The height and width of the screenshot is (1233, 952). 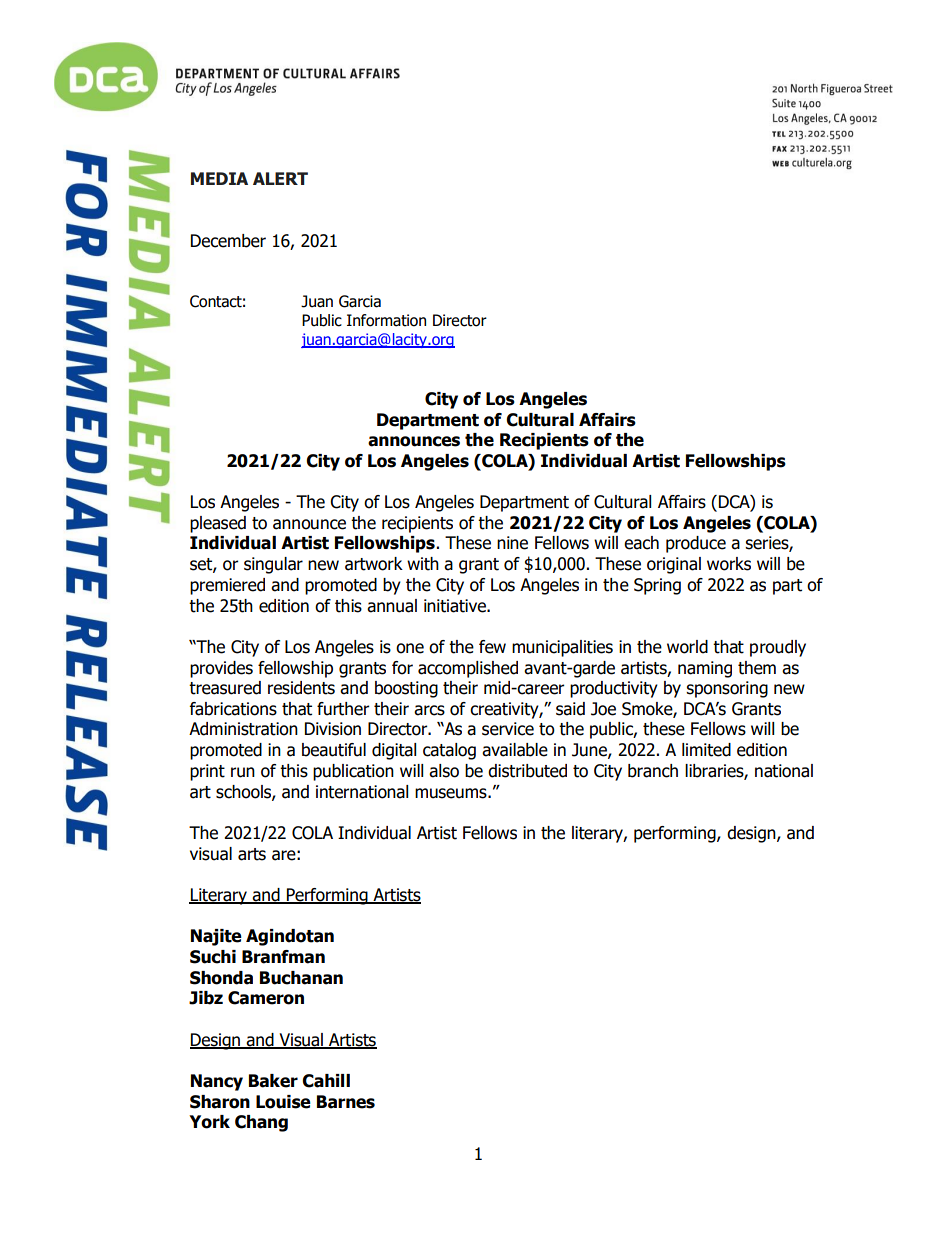 I want to click on Barnes, so click(x=346, y=1102).
